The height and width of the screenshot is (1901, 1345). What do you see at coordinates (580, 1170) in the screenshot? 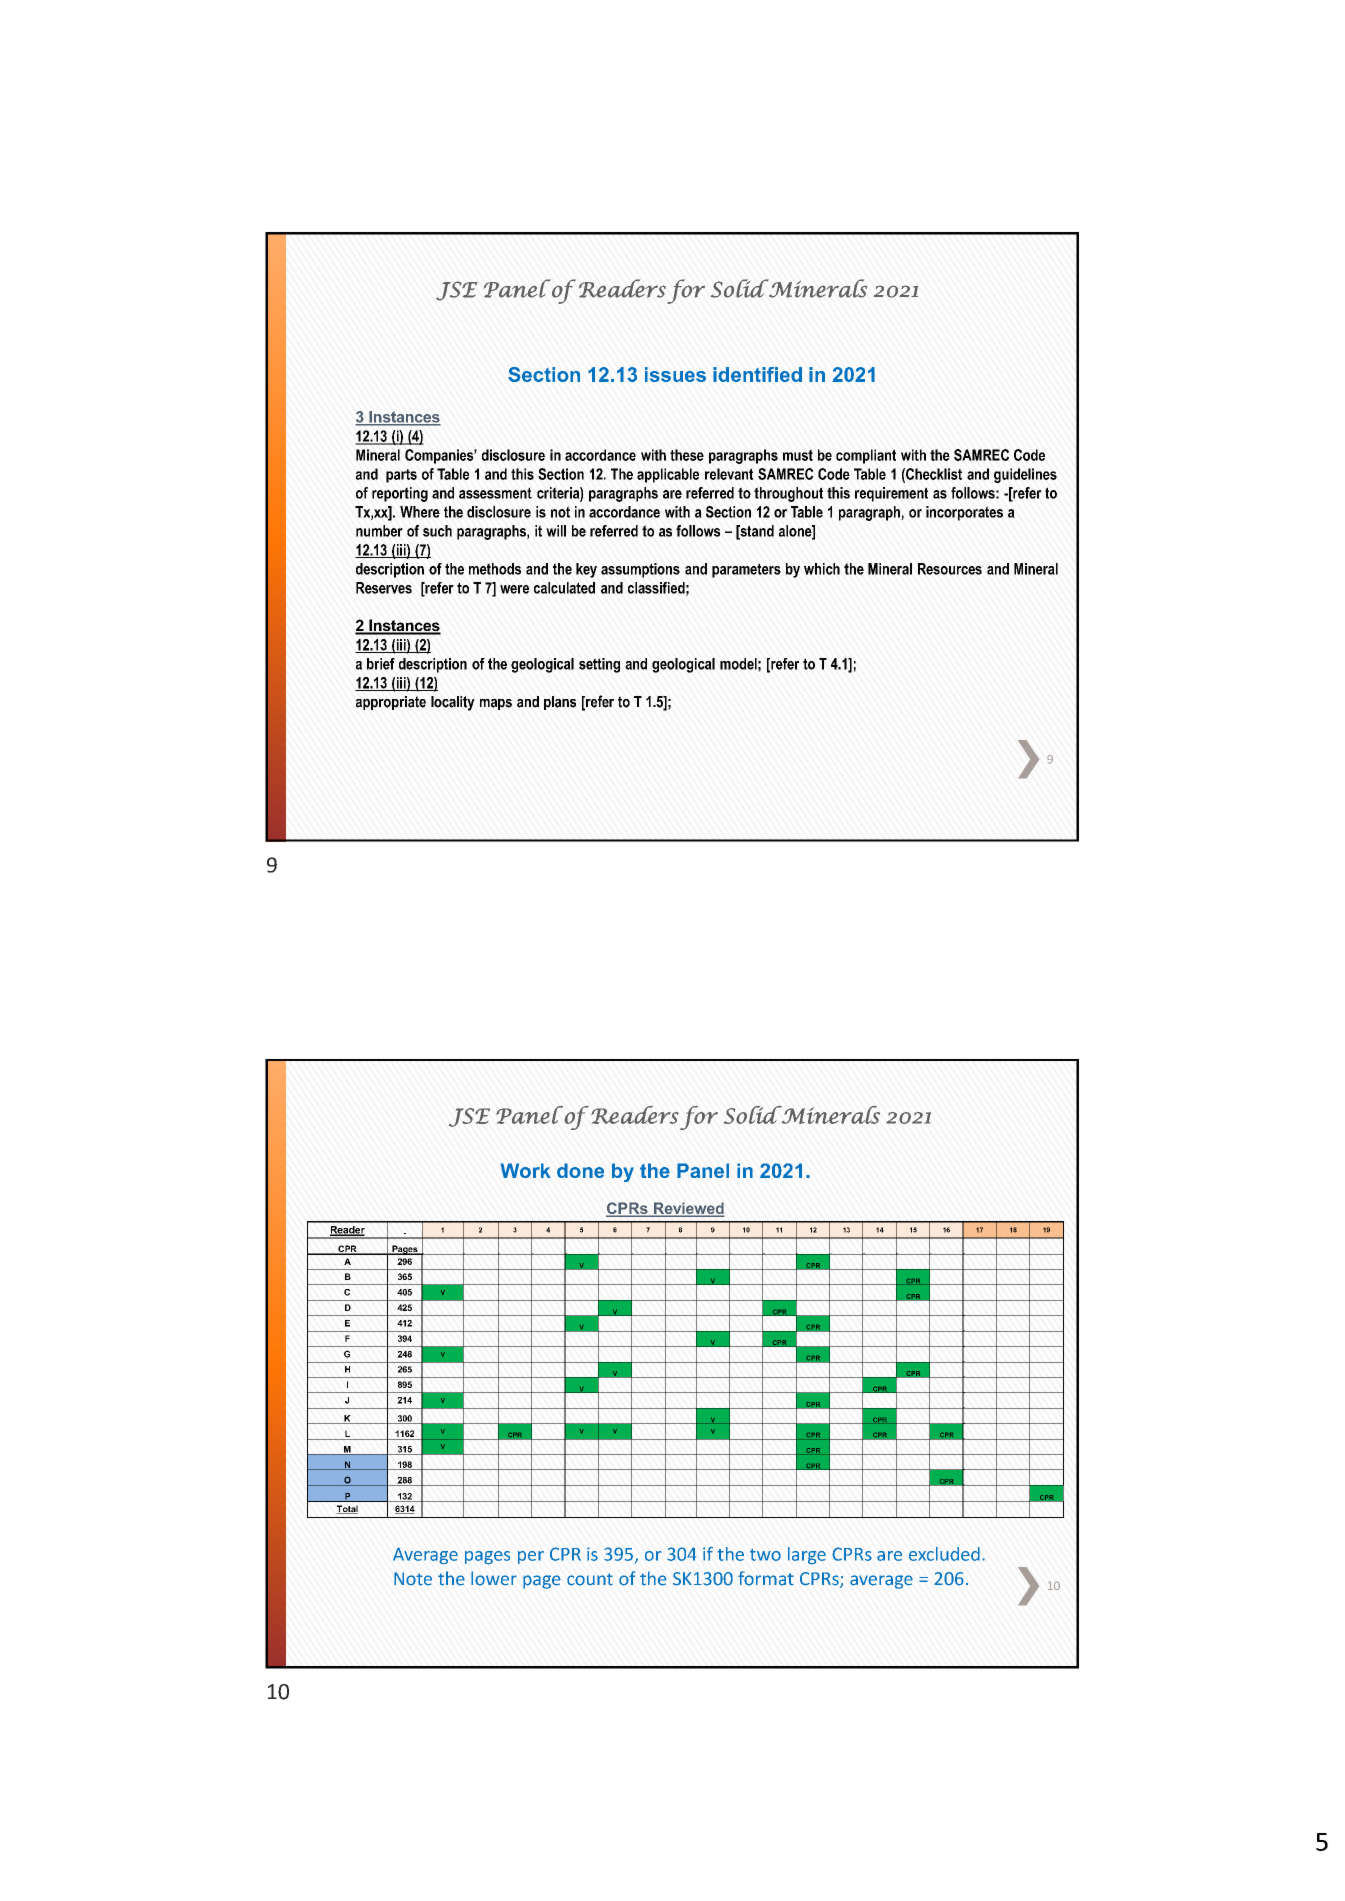
I see `done` at bounding box center [580, 1170].
